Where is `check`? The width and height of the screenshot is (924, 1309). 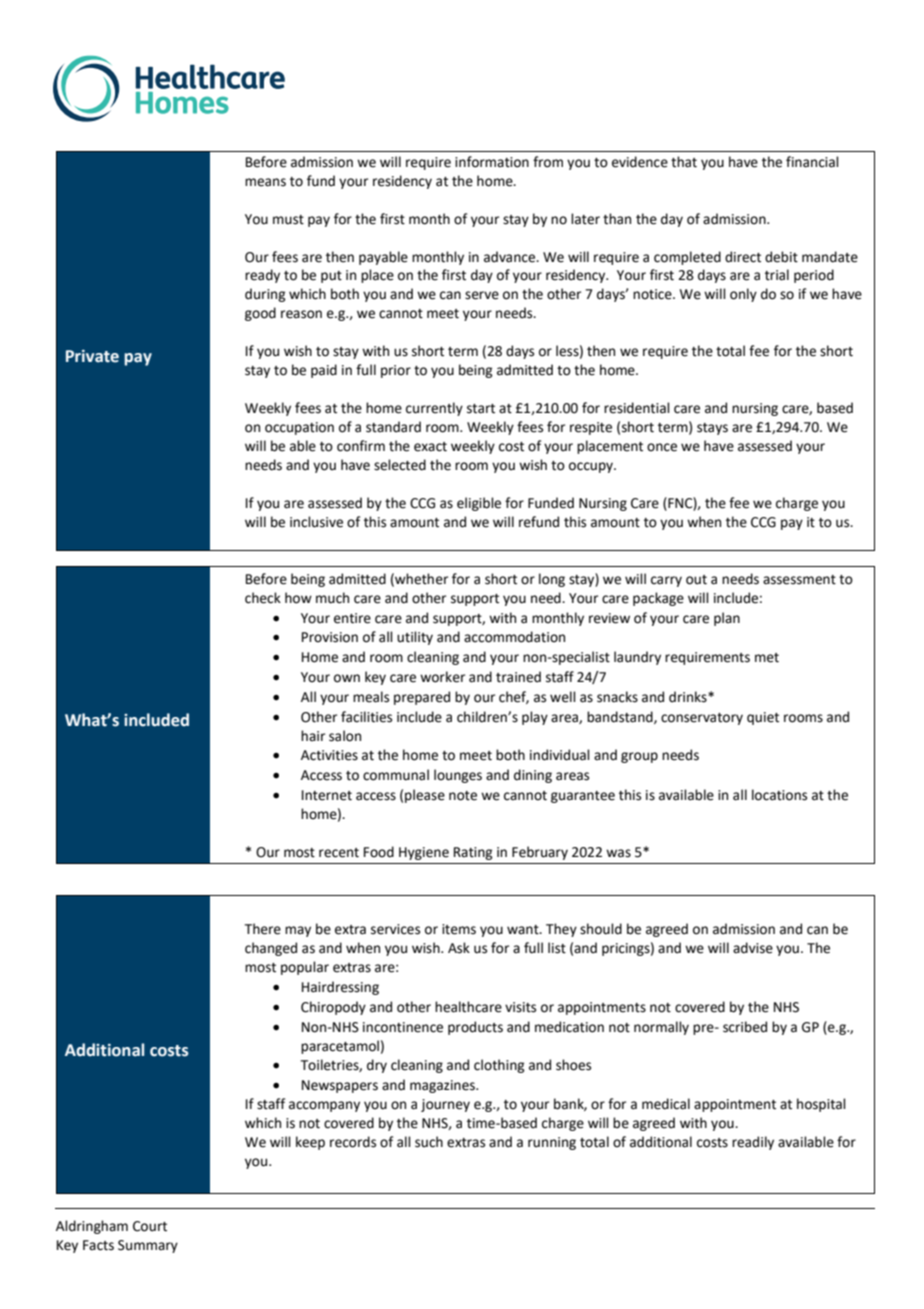
check is located at coordinates (263, 598).
